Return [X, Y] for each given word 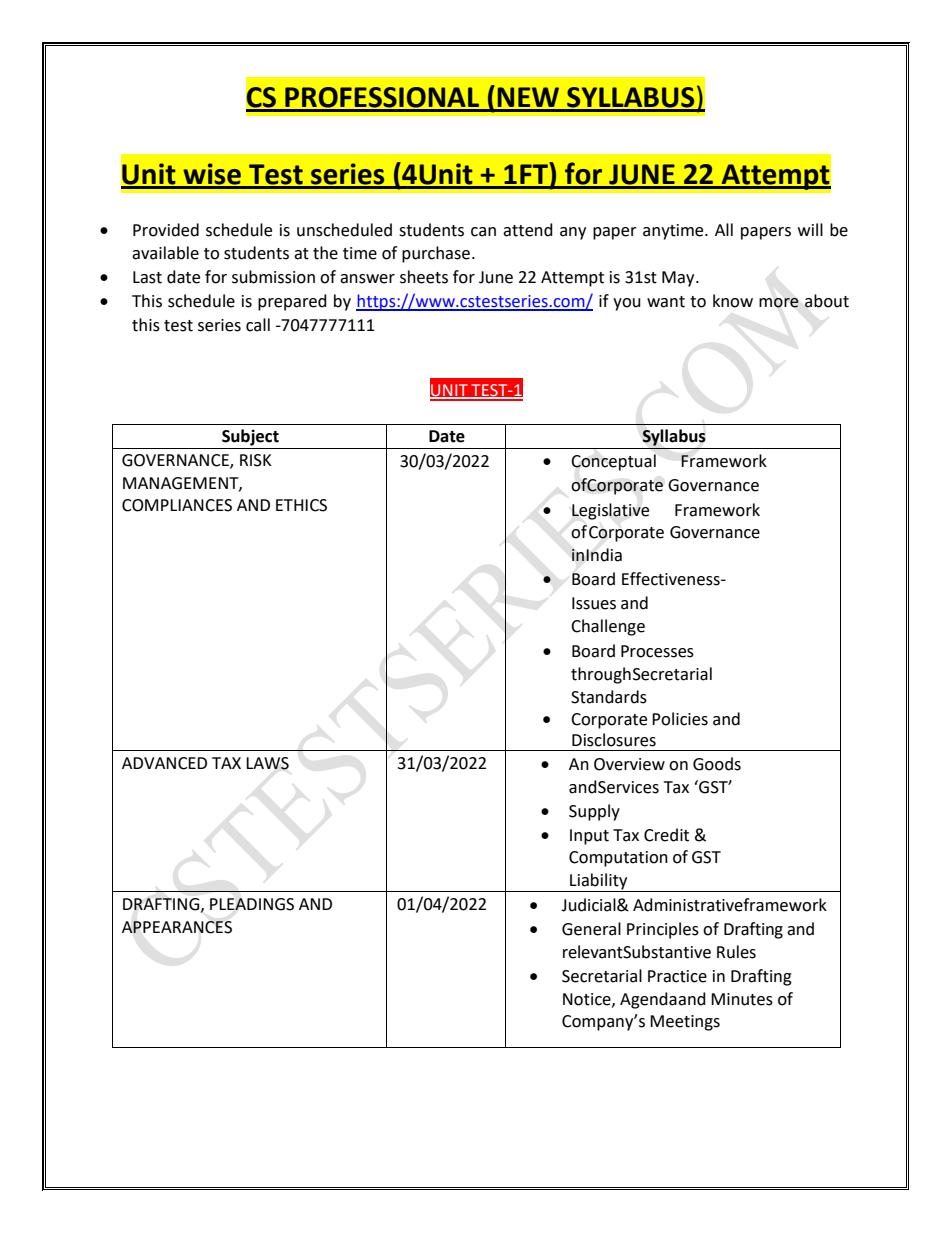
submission [273, 277]
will [810, 229]
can [483, 232]
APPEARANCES [177, 927]
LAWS [267, 763]
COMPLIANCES [177, 505]
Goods [717, 764]
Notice [588, 1000]
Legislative [610, 511]
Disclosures [614, 740]
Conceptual [613, 462]
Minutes [742, 999]
